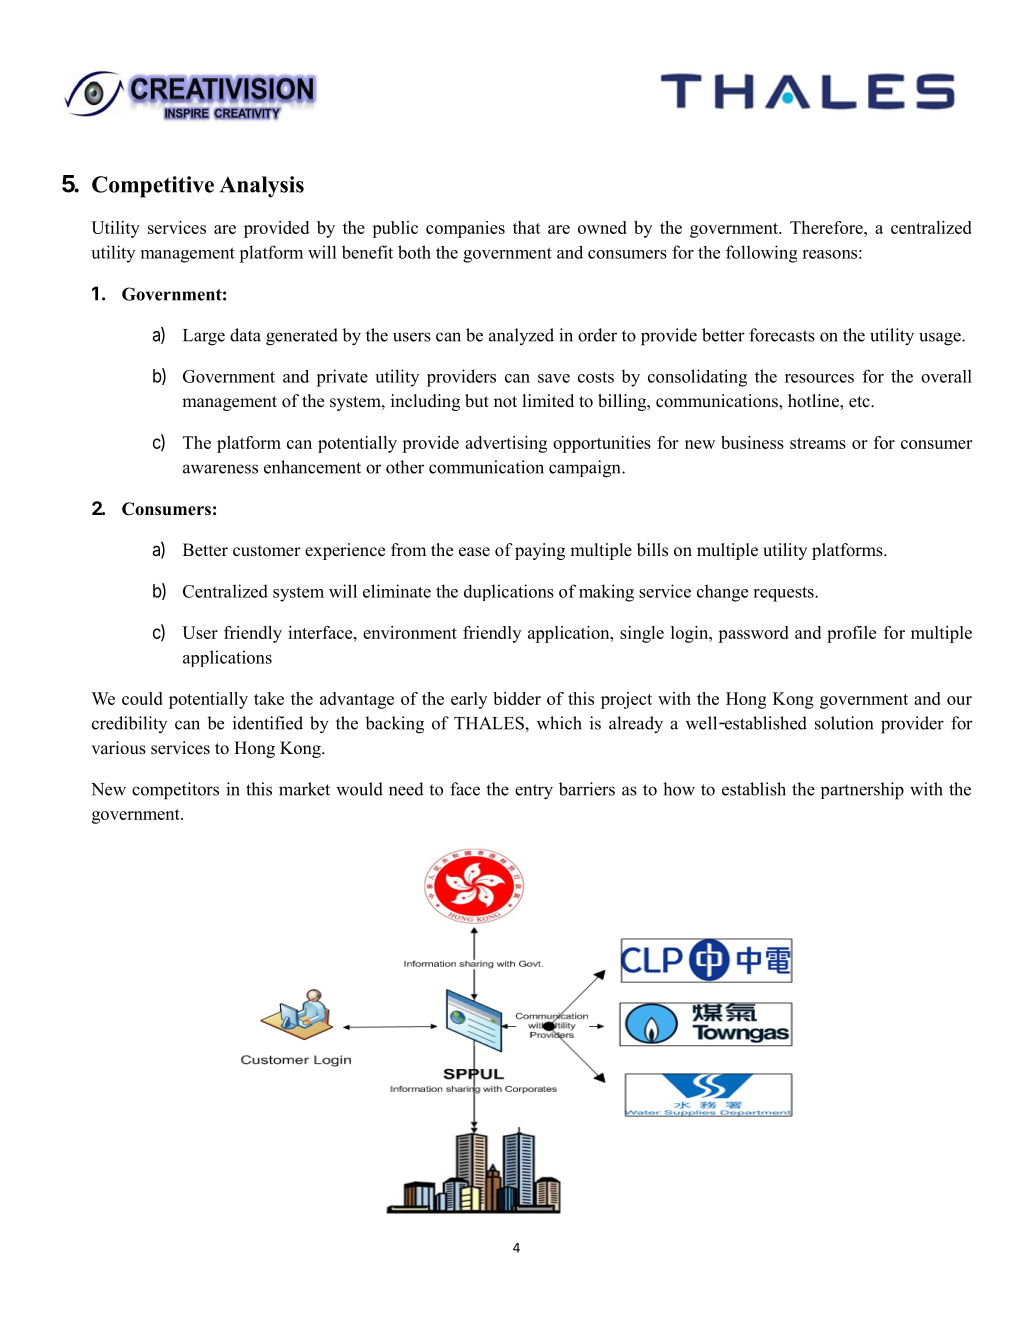  Describe the element at coordinates (267, 551) in the screenshot. I see `customer` at that location.
